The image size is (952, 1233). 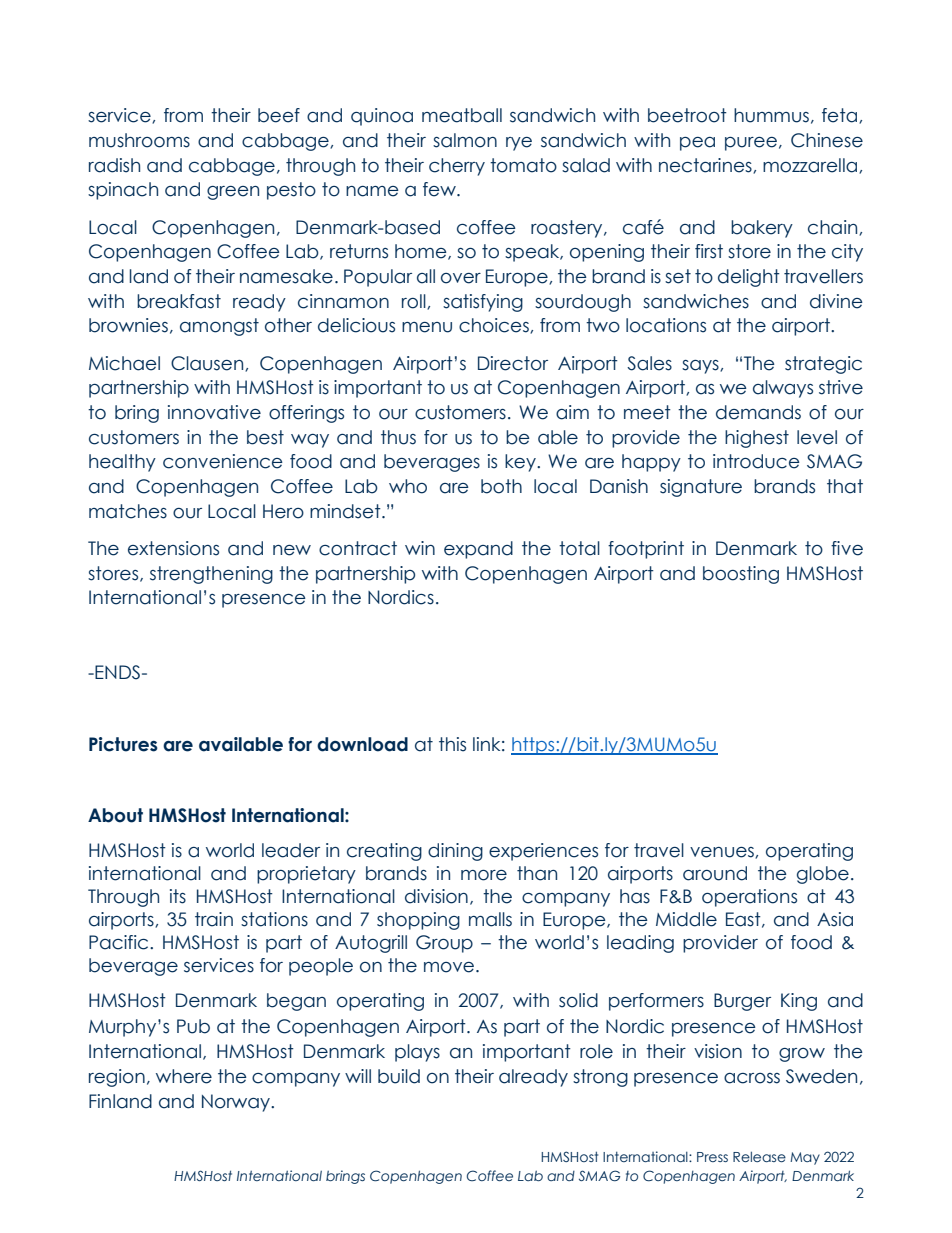 I want to click on venues, so click(x=723, y=853).
